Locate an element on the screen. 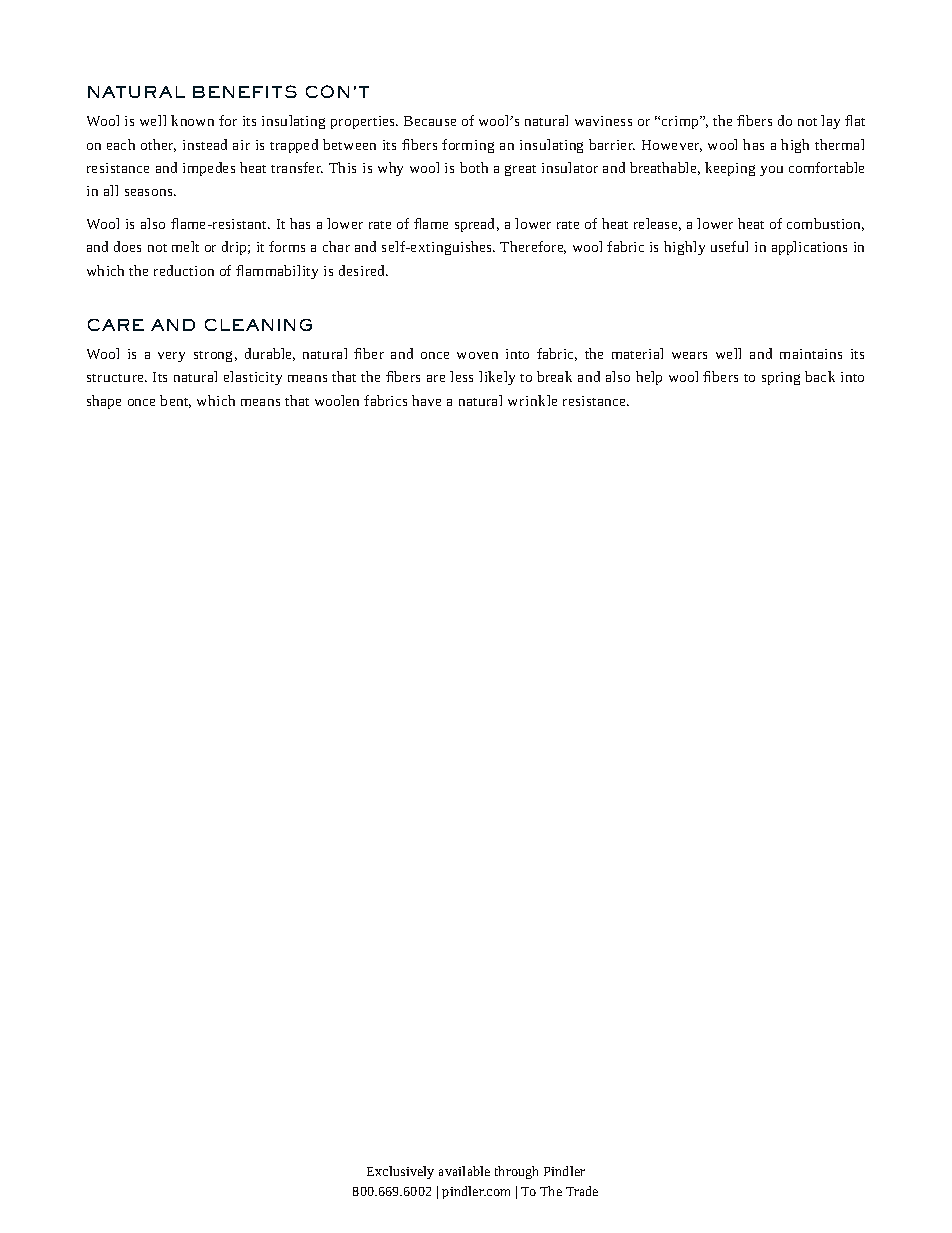 The height and width of the screenshot is (1233, 952). Trade is located at coordinates (582, 1191).
